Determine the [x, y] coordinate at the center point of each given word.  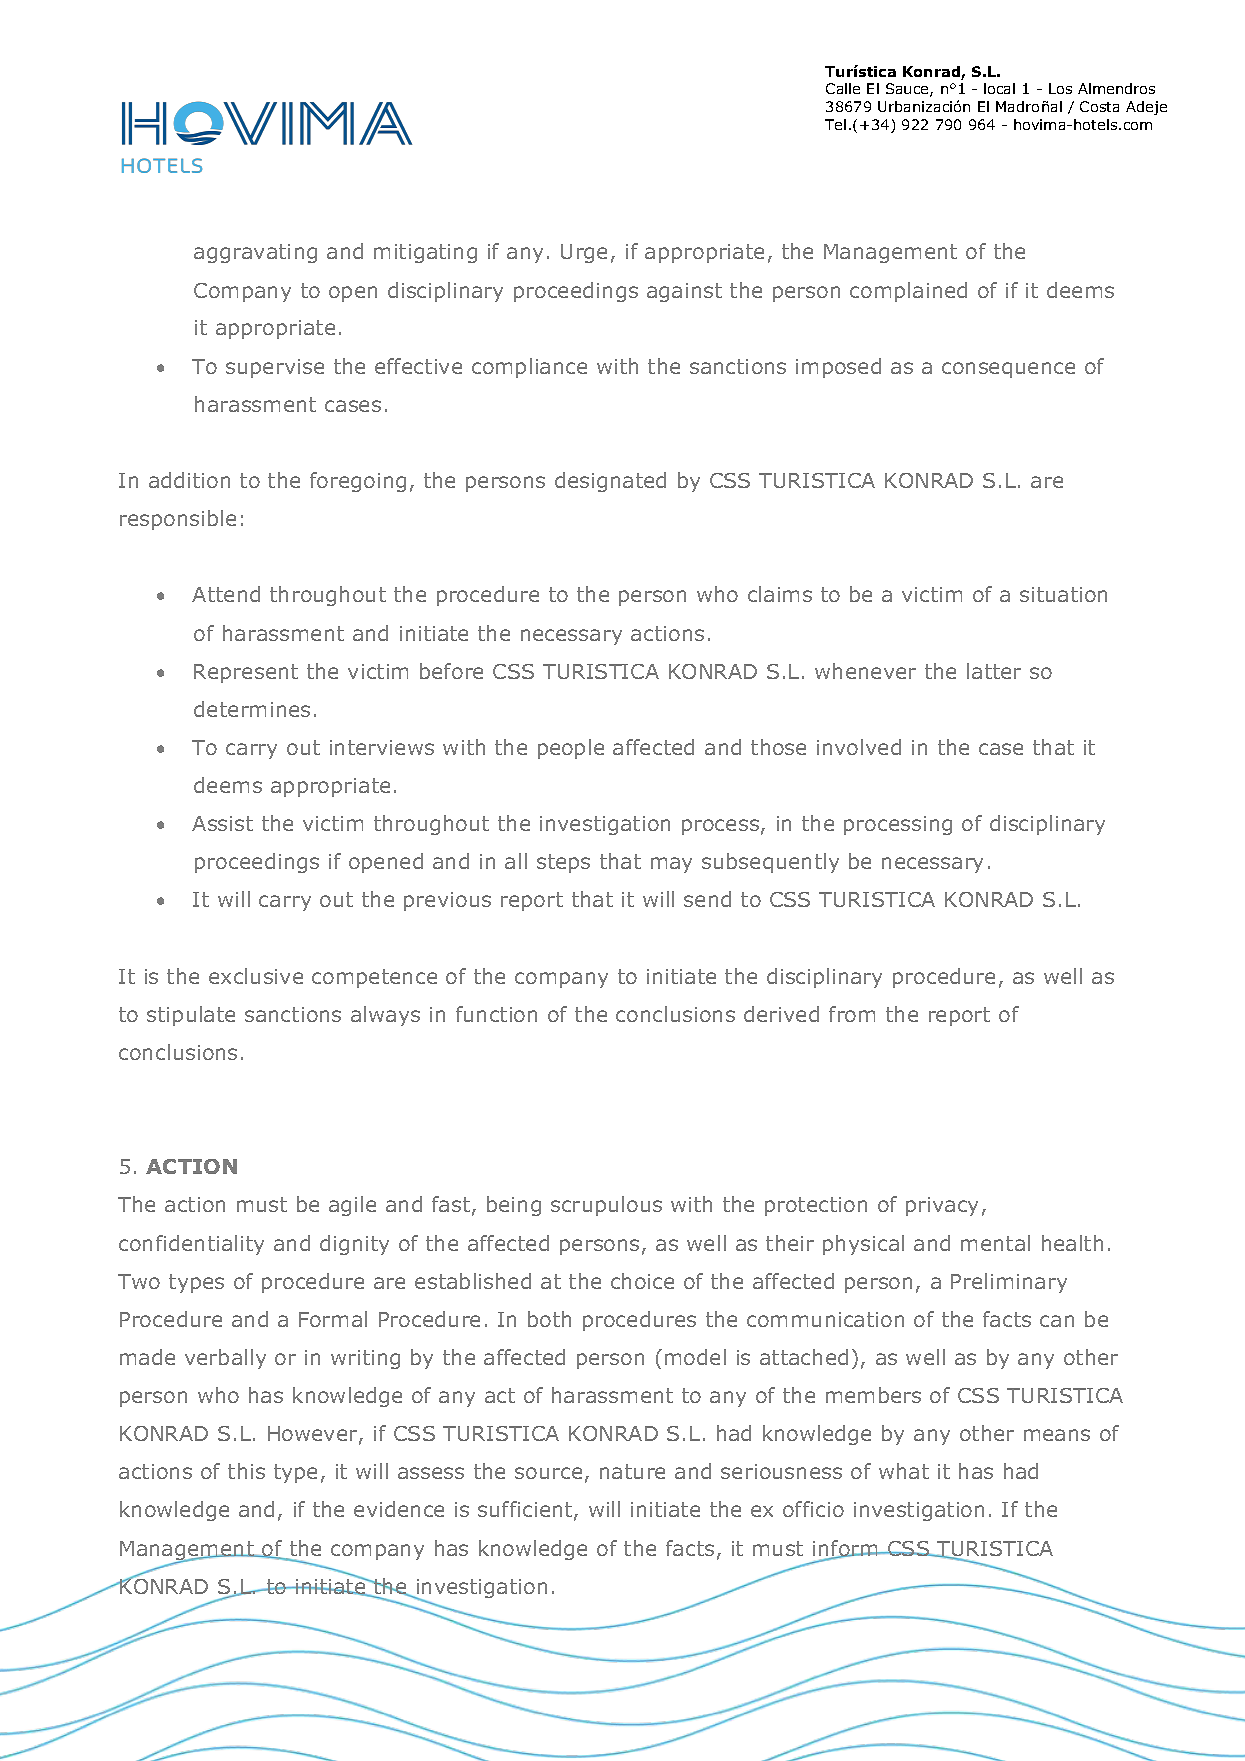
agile [352, 1206]
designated [610, 482]
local [999, 88]
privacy [942, 1206]
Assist [222, 823]
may [671, 865]
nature [632, 1471]
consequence [1008, 370]
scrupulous [606, 1206]
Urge [584, 253]
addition [189, 480]
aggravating [255, 253]
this [246, 1471]
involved [859, 747]
